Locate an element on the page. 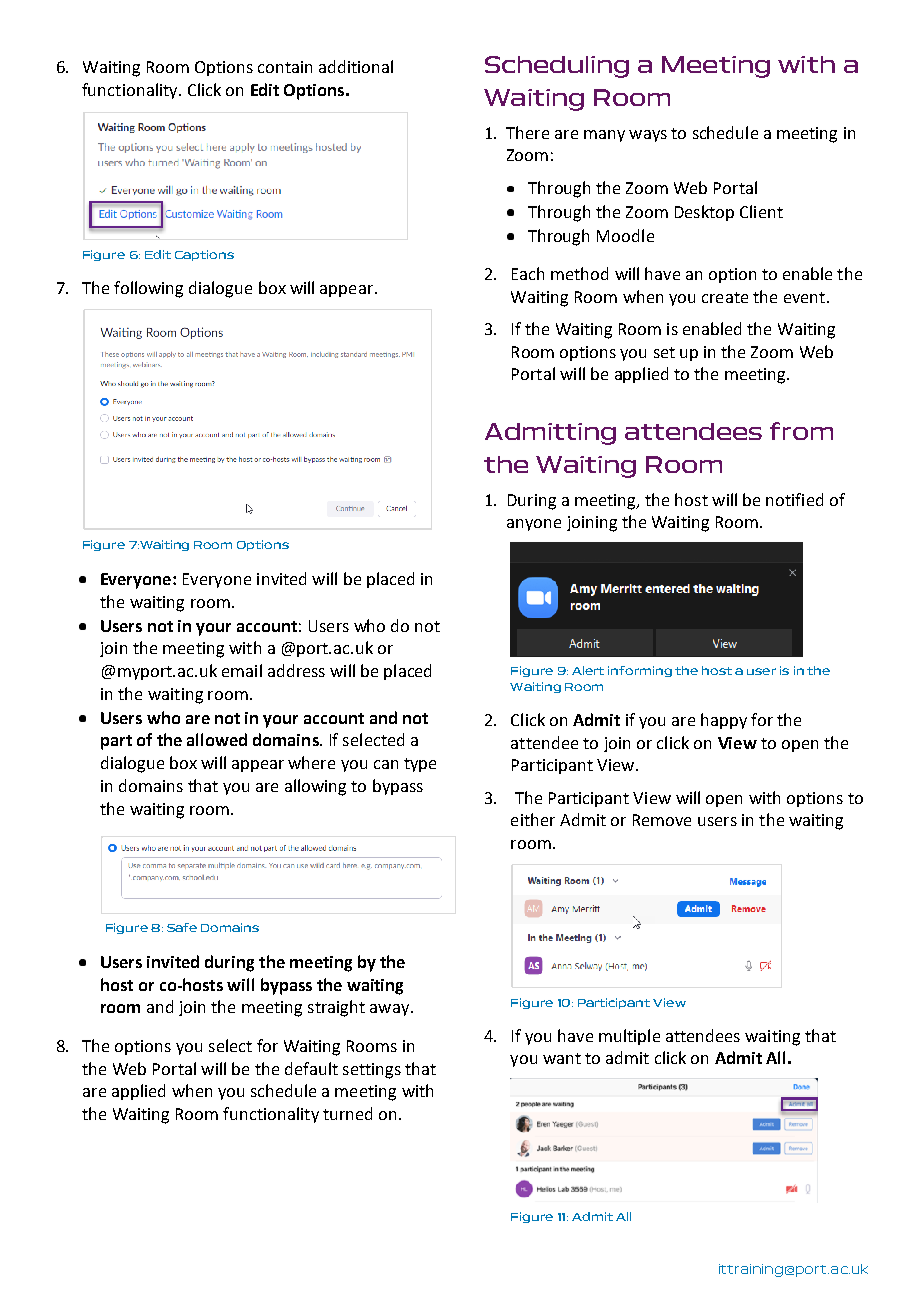 The image size is (924, 1307). want is located at coordinates (562, 1058).
